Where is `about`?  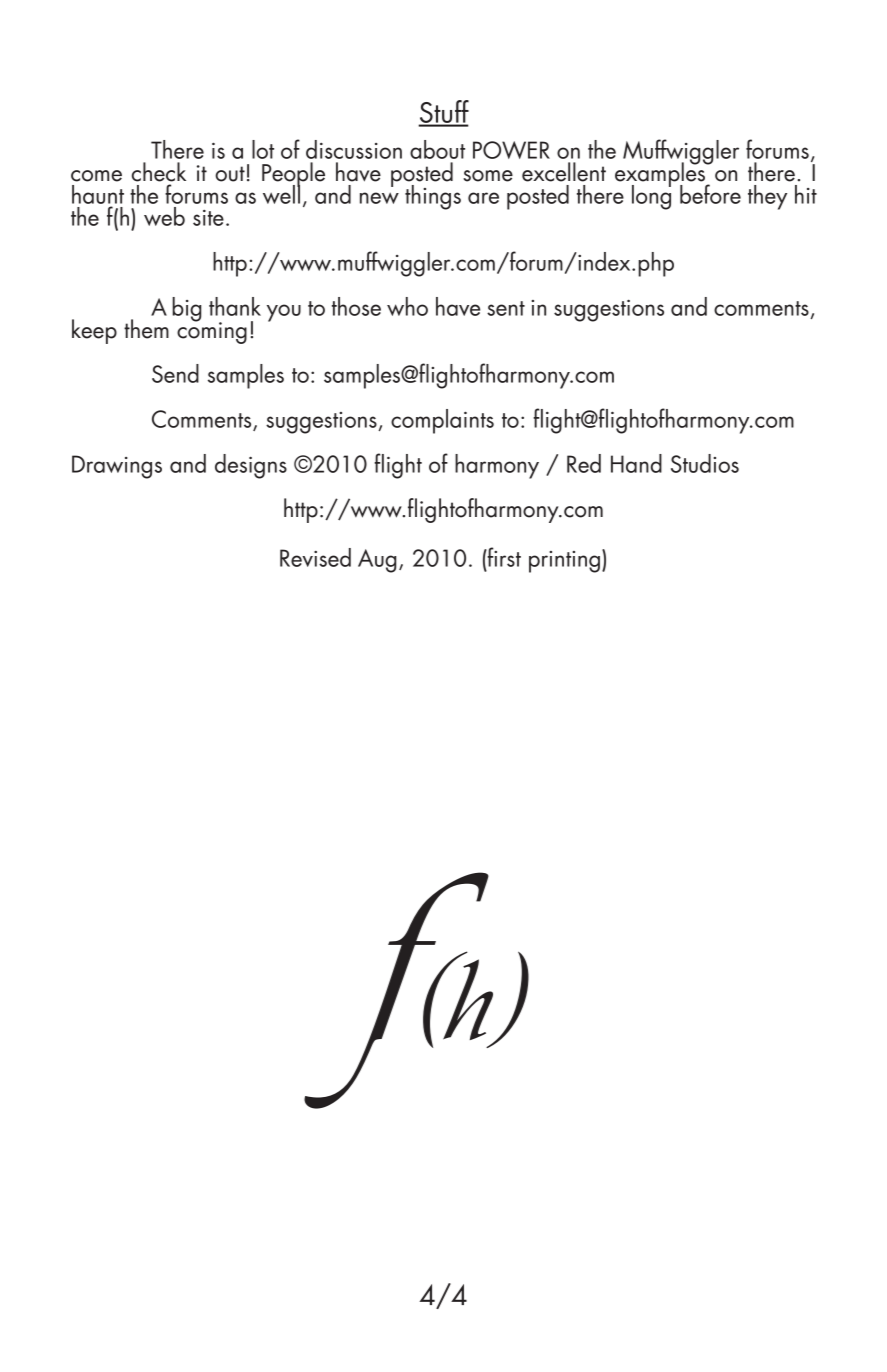
about is located at coordinates (437, 149).
